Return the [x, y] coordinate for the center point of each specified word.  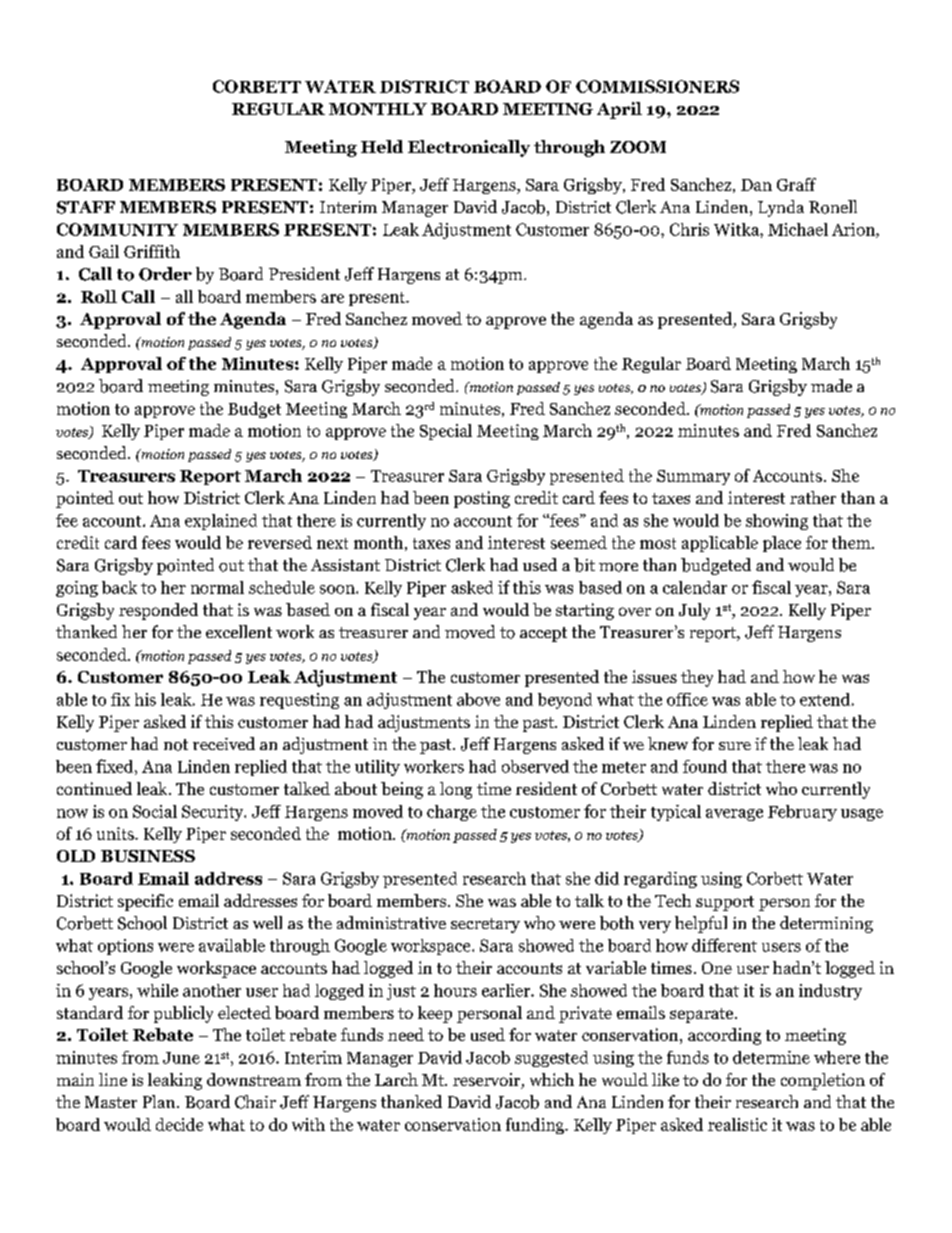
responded [158, 611]
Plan [160, 1101]
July [694, 611]
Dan [756, 185]
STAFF [86, 207]
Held [382, 146]
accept [543, 634]
